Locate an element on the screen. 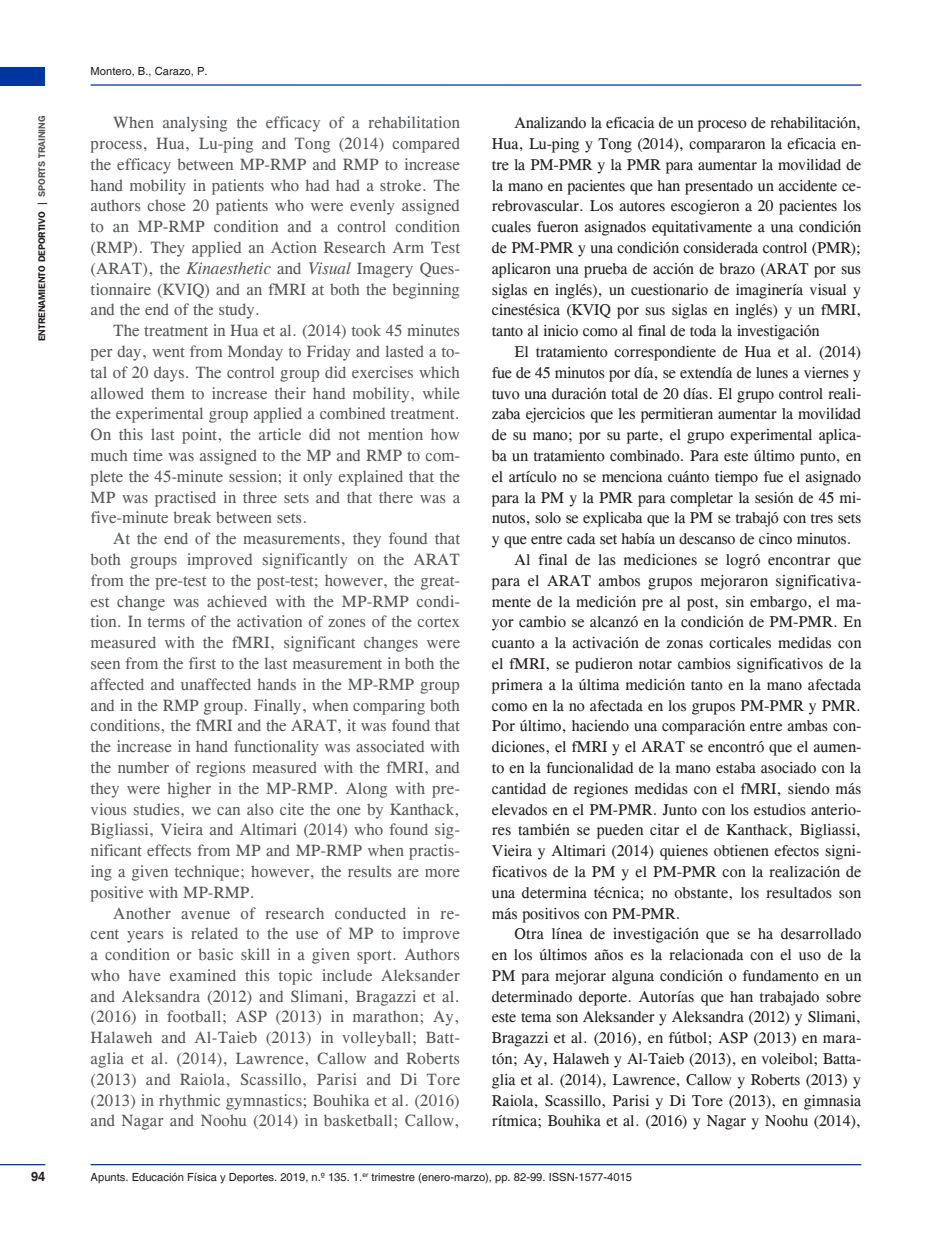 The image size is (952, 1247). analysing is located at coordinates (195, 124).
